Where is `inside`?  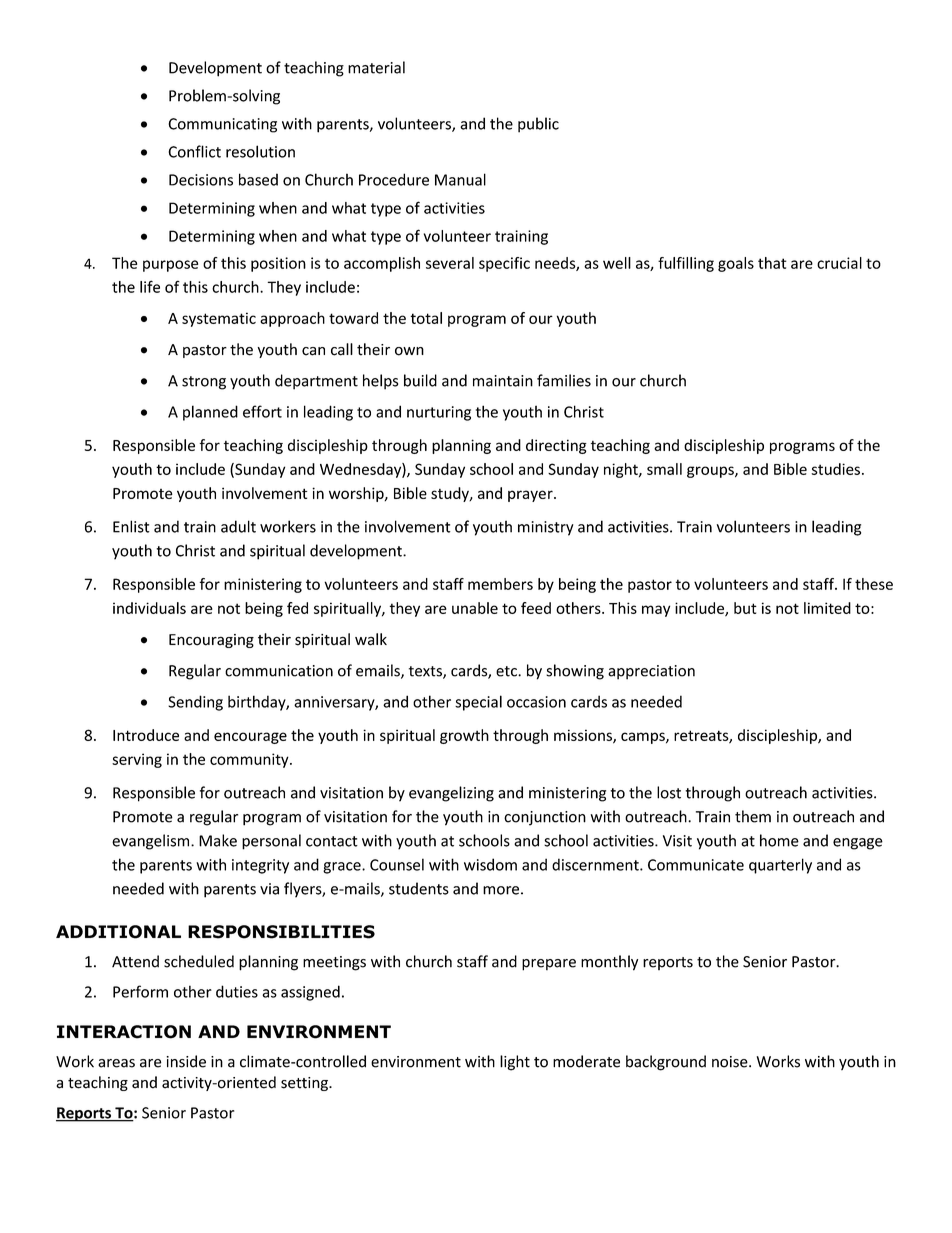
inside is located at coordinates (186, 1061).
